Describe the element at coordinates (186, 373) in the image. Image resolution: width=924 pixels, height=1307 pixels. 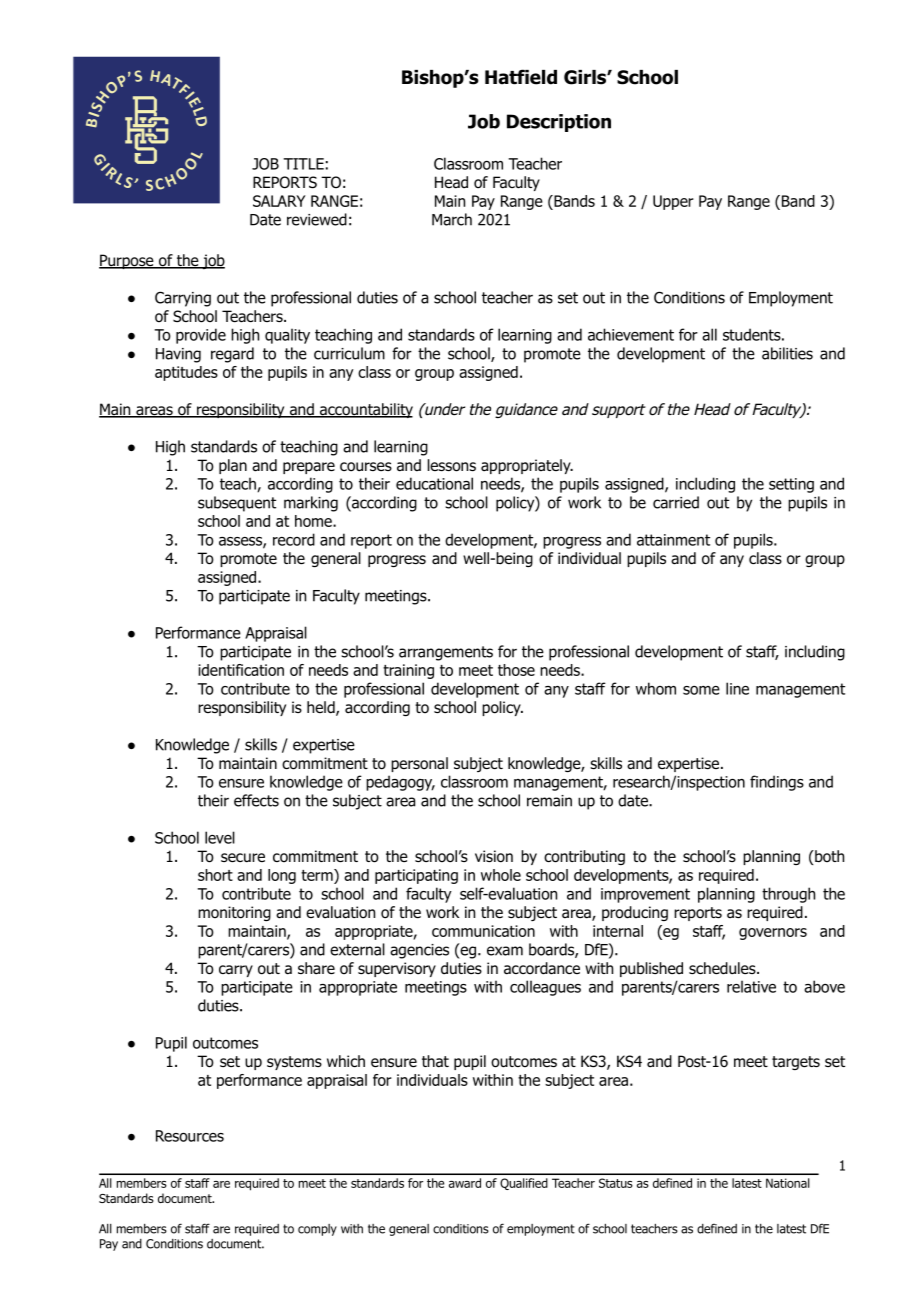
I see `aptitudes` at that location.
